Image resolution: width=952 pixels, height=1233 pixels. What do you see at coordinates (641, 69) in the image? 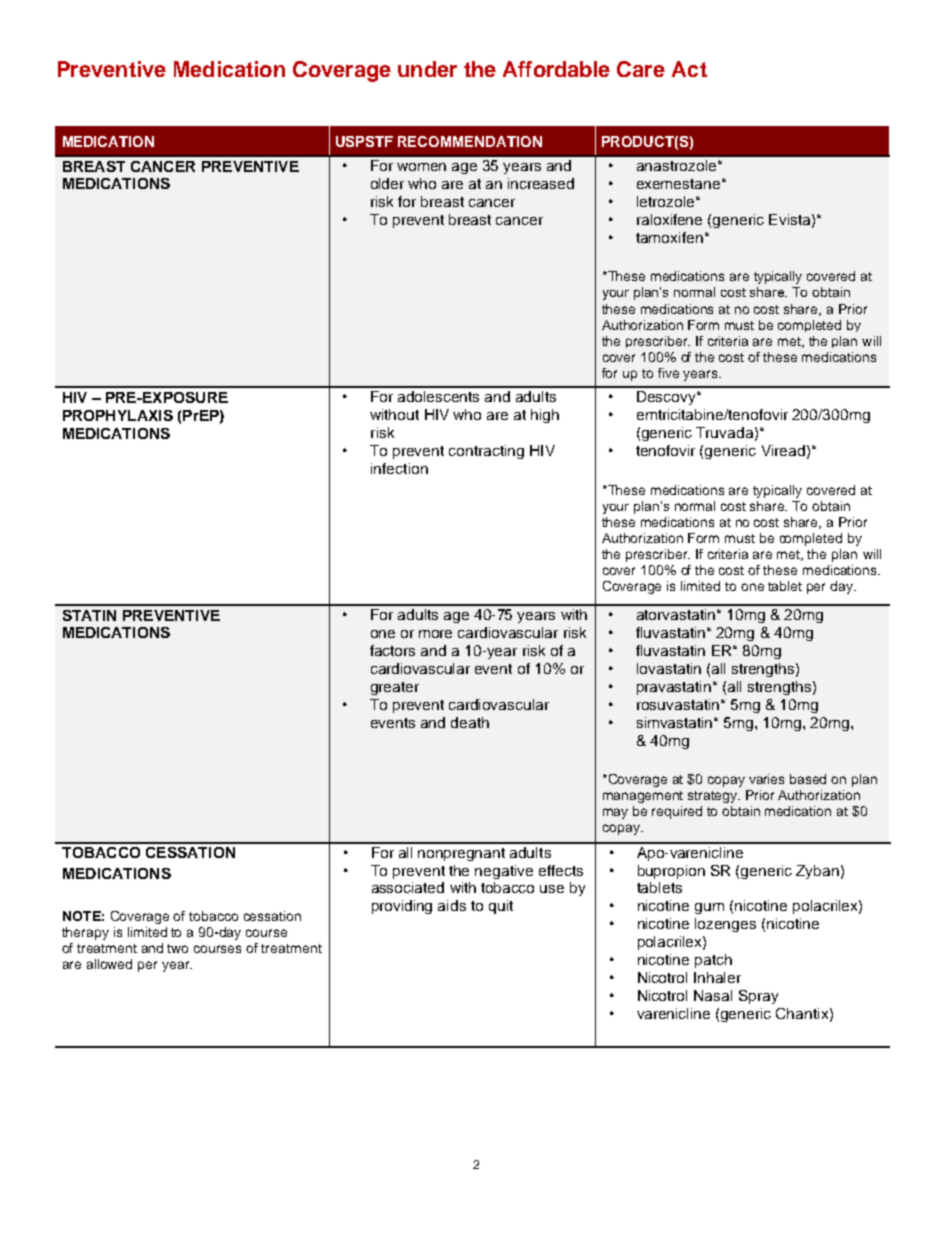
I see `Care` at bounding box center [641, 69].
